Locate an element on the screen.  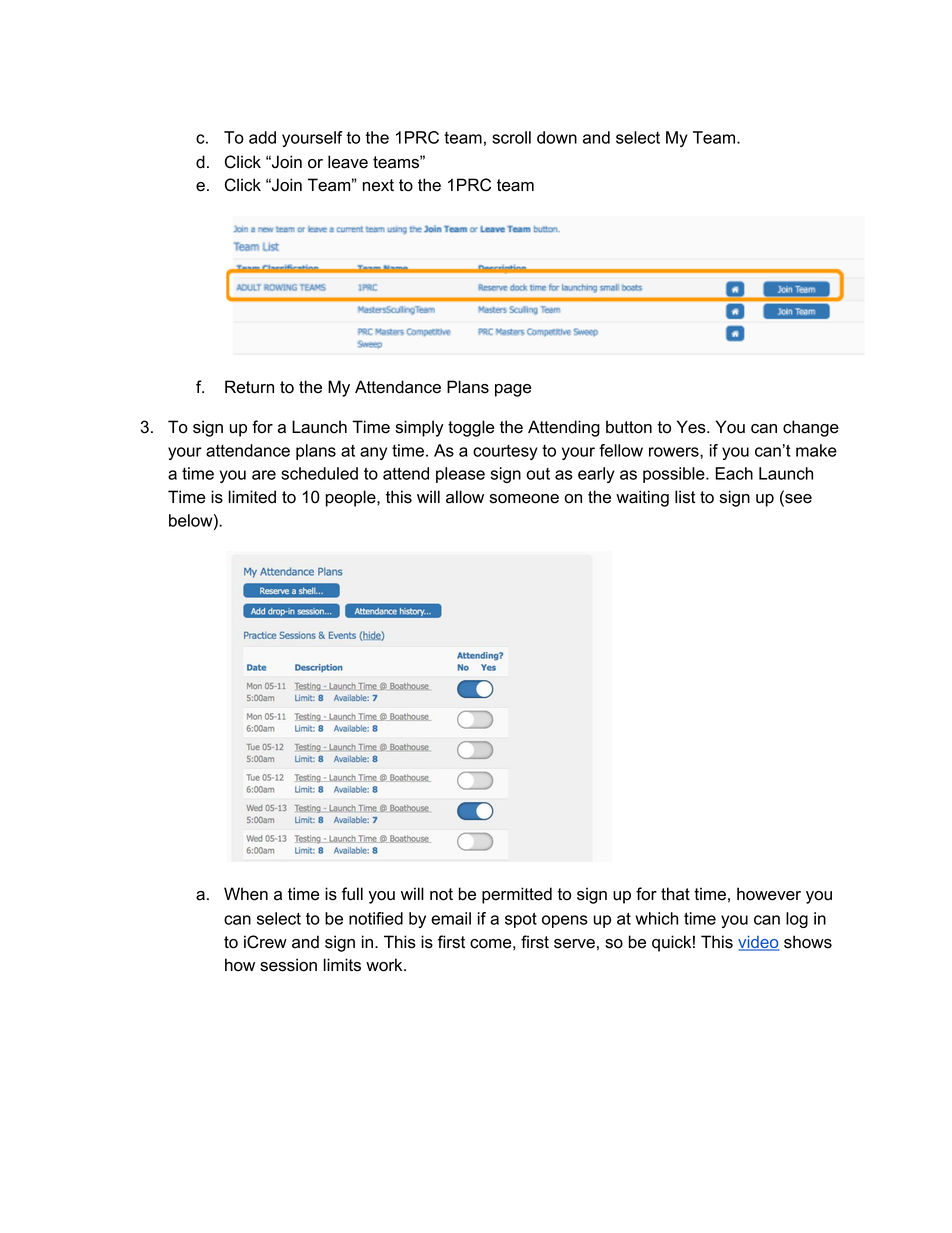
page is located at coordinates (513, 390).
